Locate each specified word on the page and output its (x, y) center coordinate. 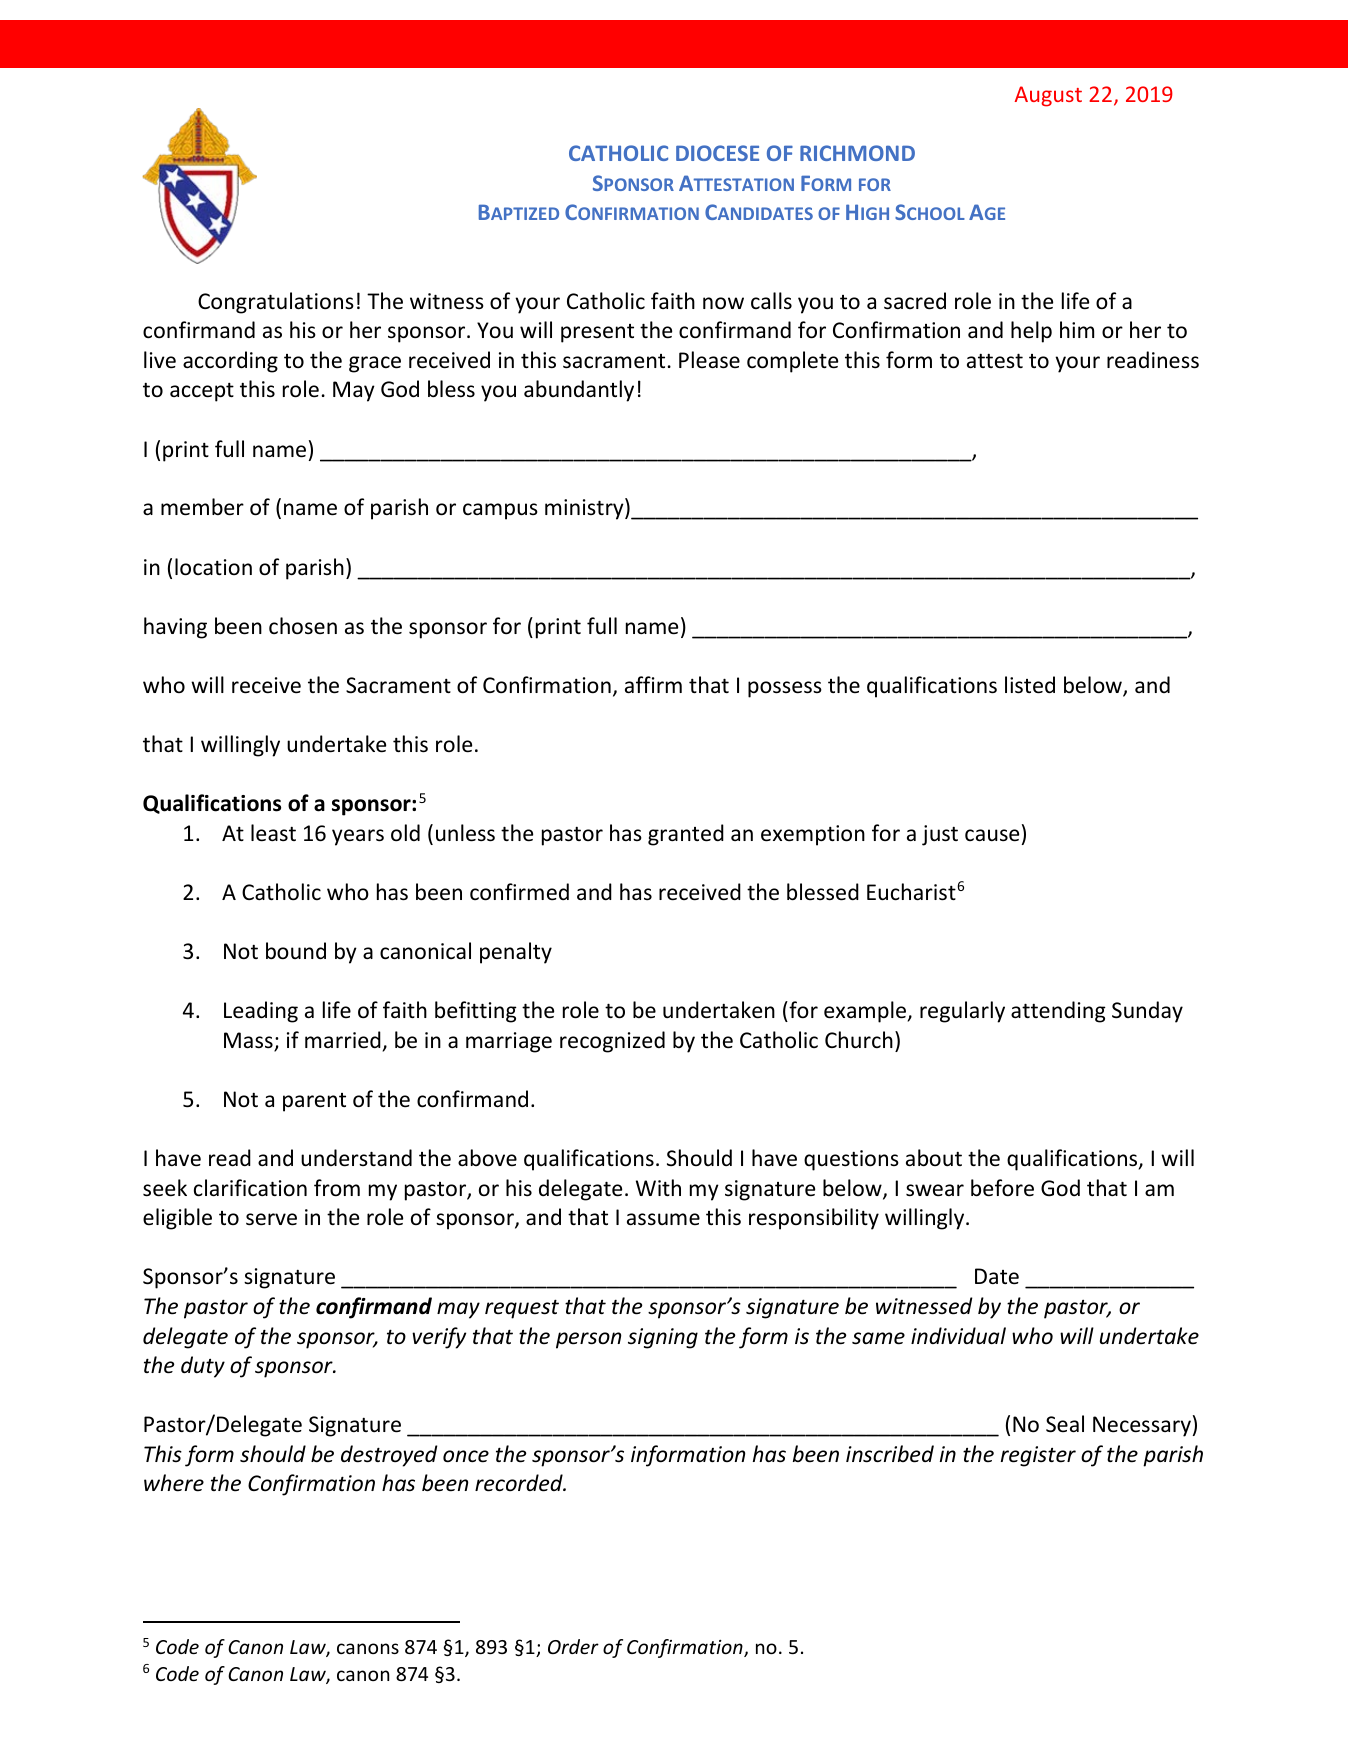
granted (686, 835)
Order (573, 1646)
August (1048, 96)
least (273, 833)
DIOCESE (717, 153)
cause (992, 835)
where (174, 1483)
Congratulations (276, 303)
